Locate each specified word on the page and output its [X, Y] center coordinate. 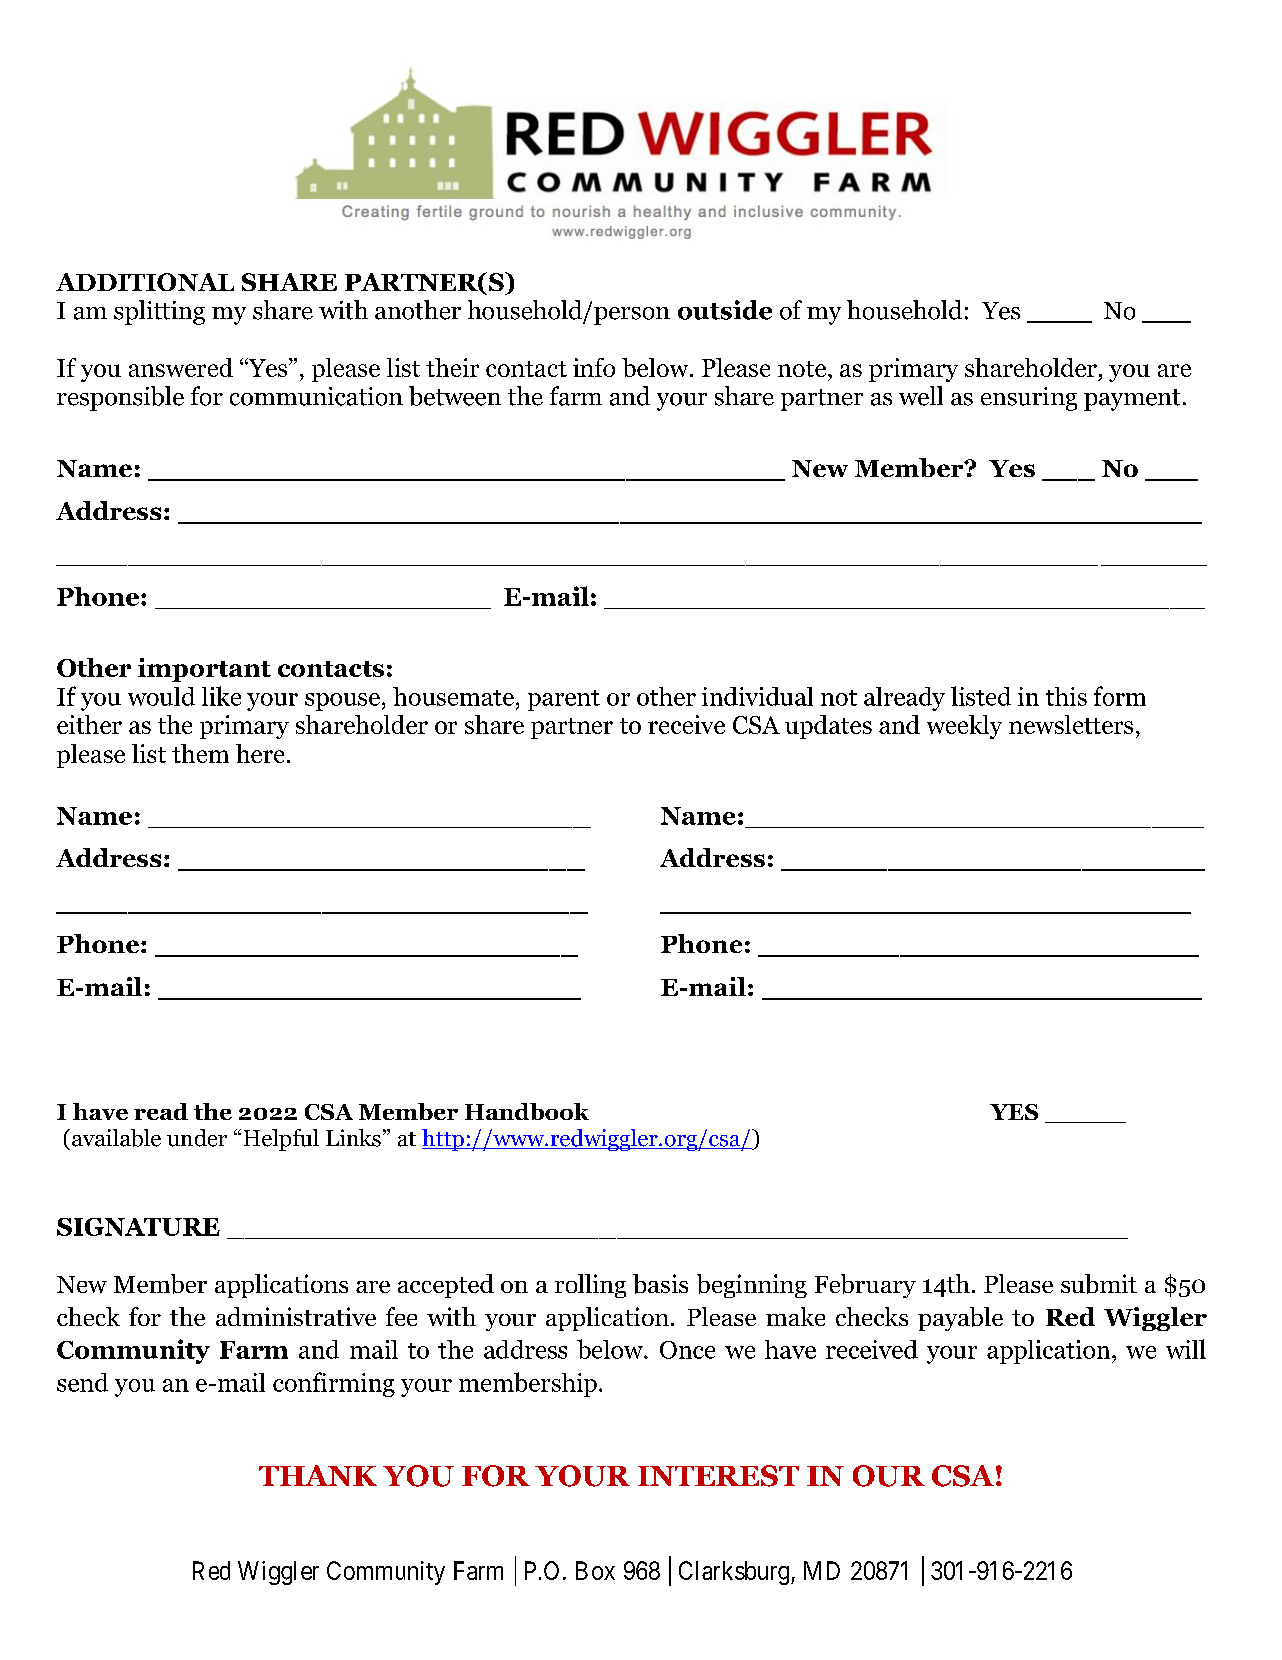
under [197, 1138]
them [200, 753]
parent [564, 700]
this [1066, 696]
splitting [159, 312]
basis [660, 1284]
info [594, 367]
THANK [318, 1475]
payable [960, 1319]
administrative [296, 1316]
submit [1099, 1284]
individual [757, 696]
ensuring [1029, 399]
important [204, 670]
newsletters [1071, 724]
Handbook [527, 1111]
